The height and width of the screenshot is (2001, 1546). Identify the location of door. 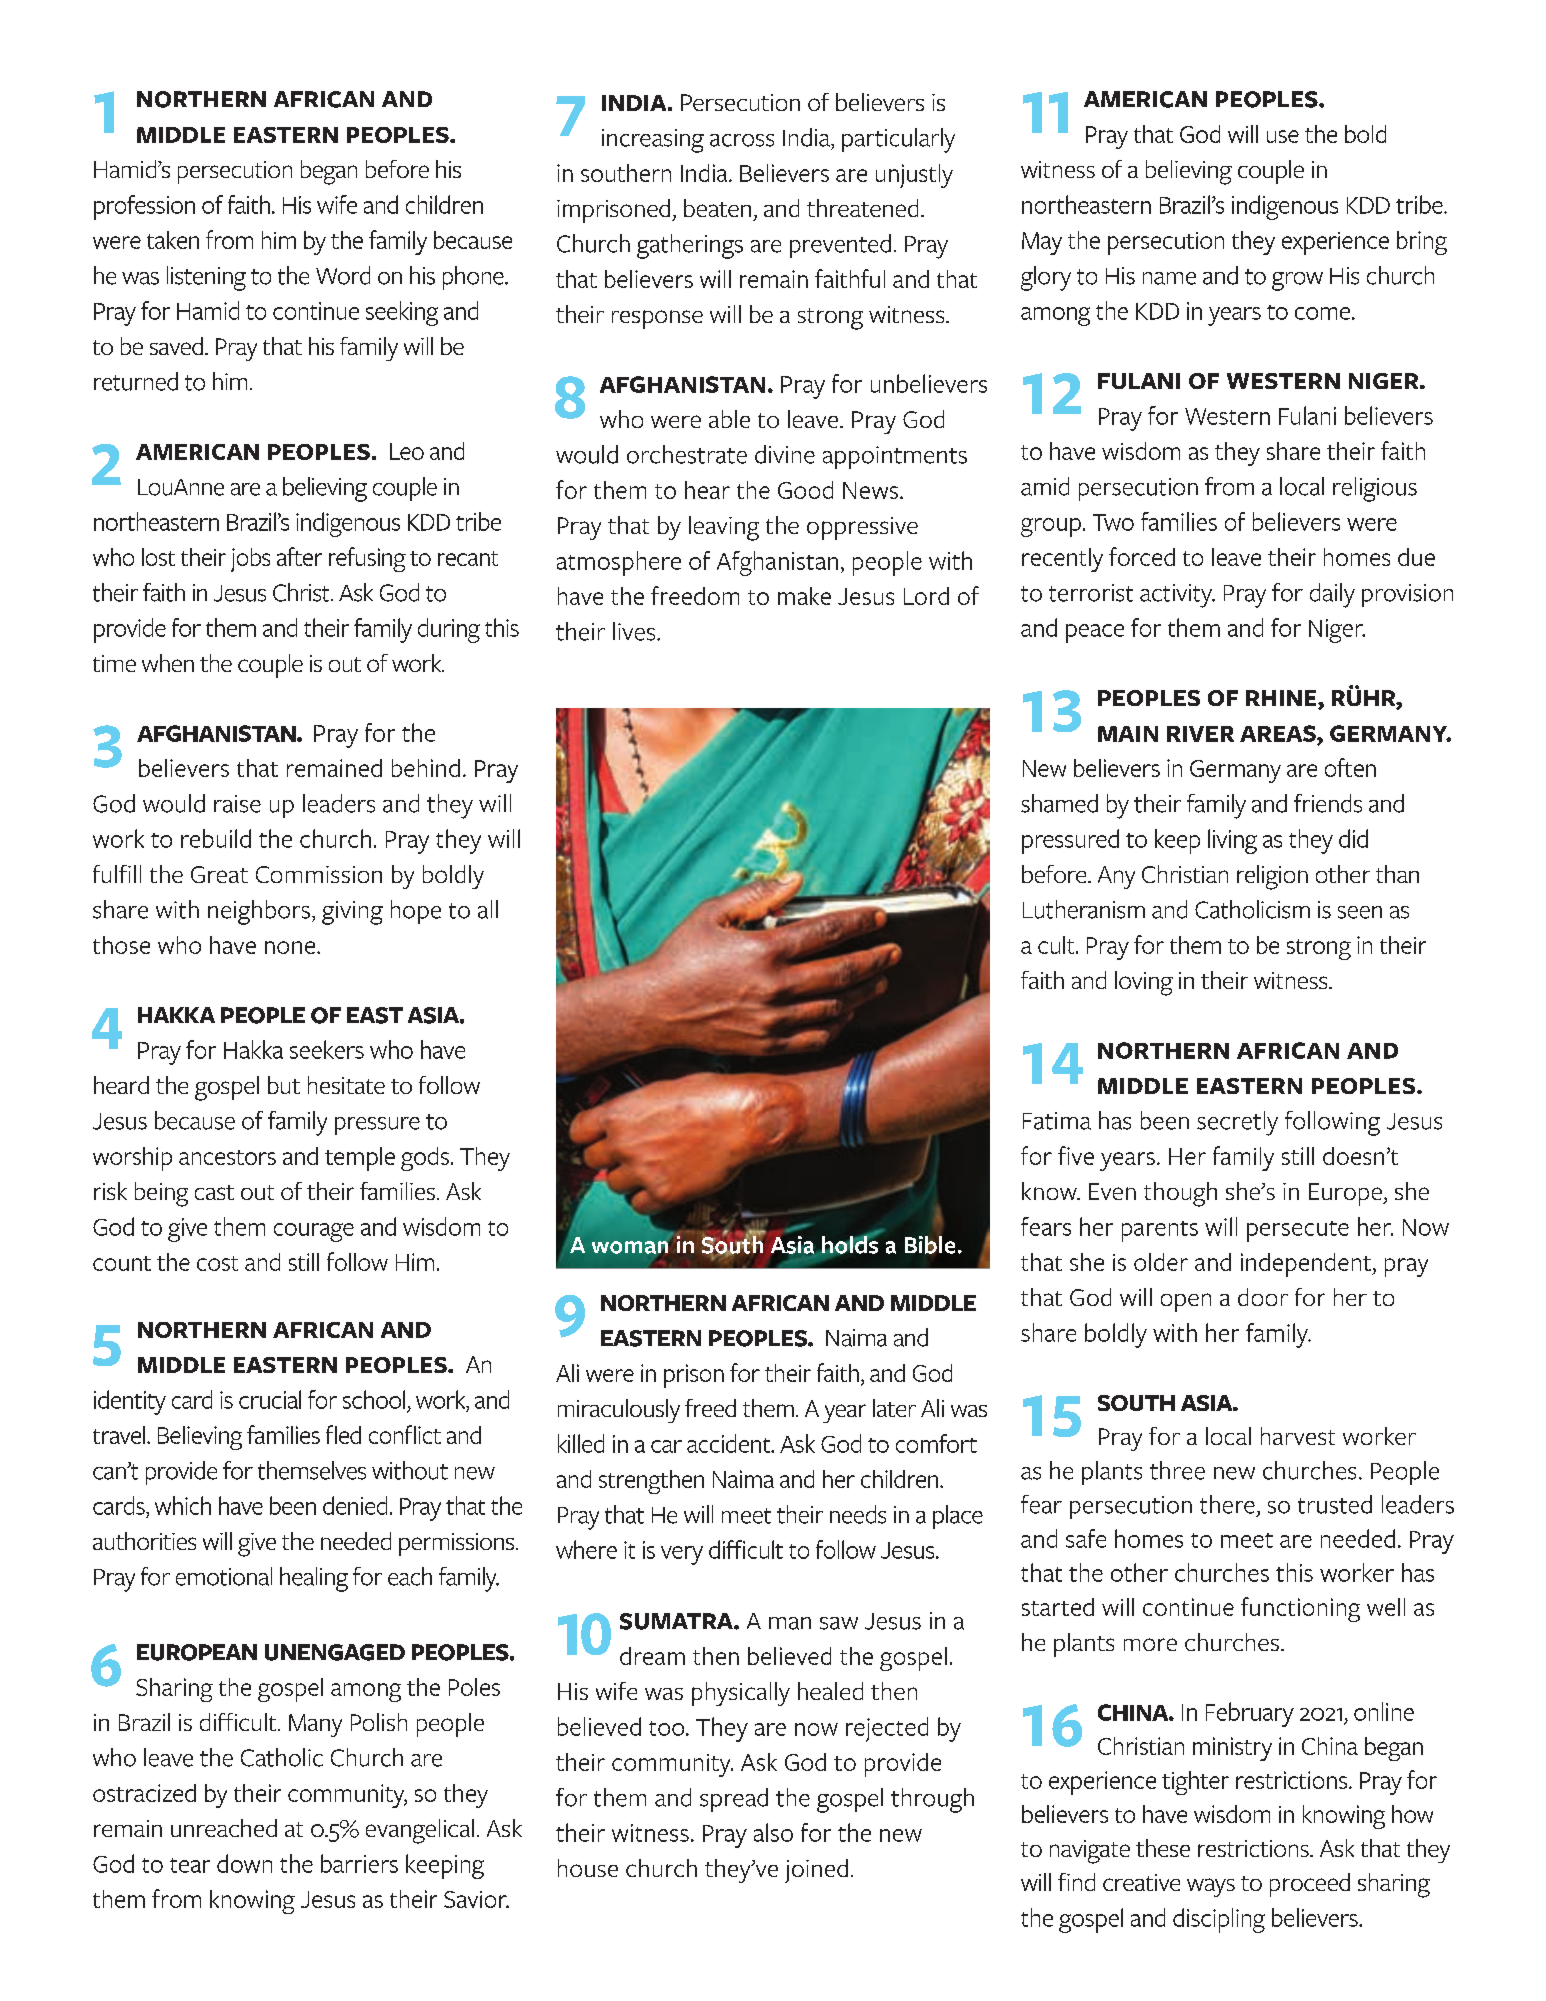
(1263, 1297).
